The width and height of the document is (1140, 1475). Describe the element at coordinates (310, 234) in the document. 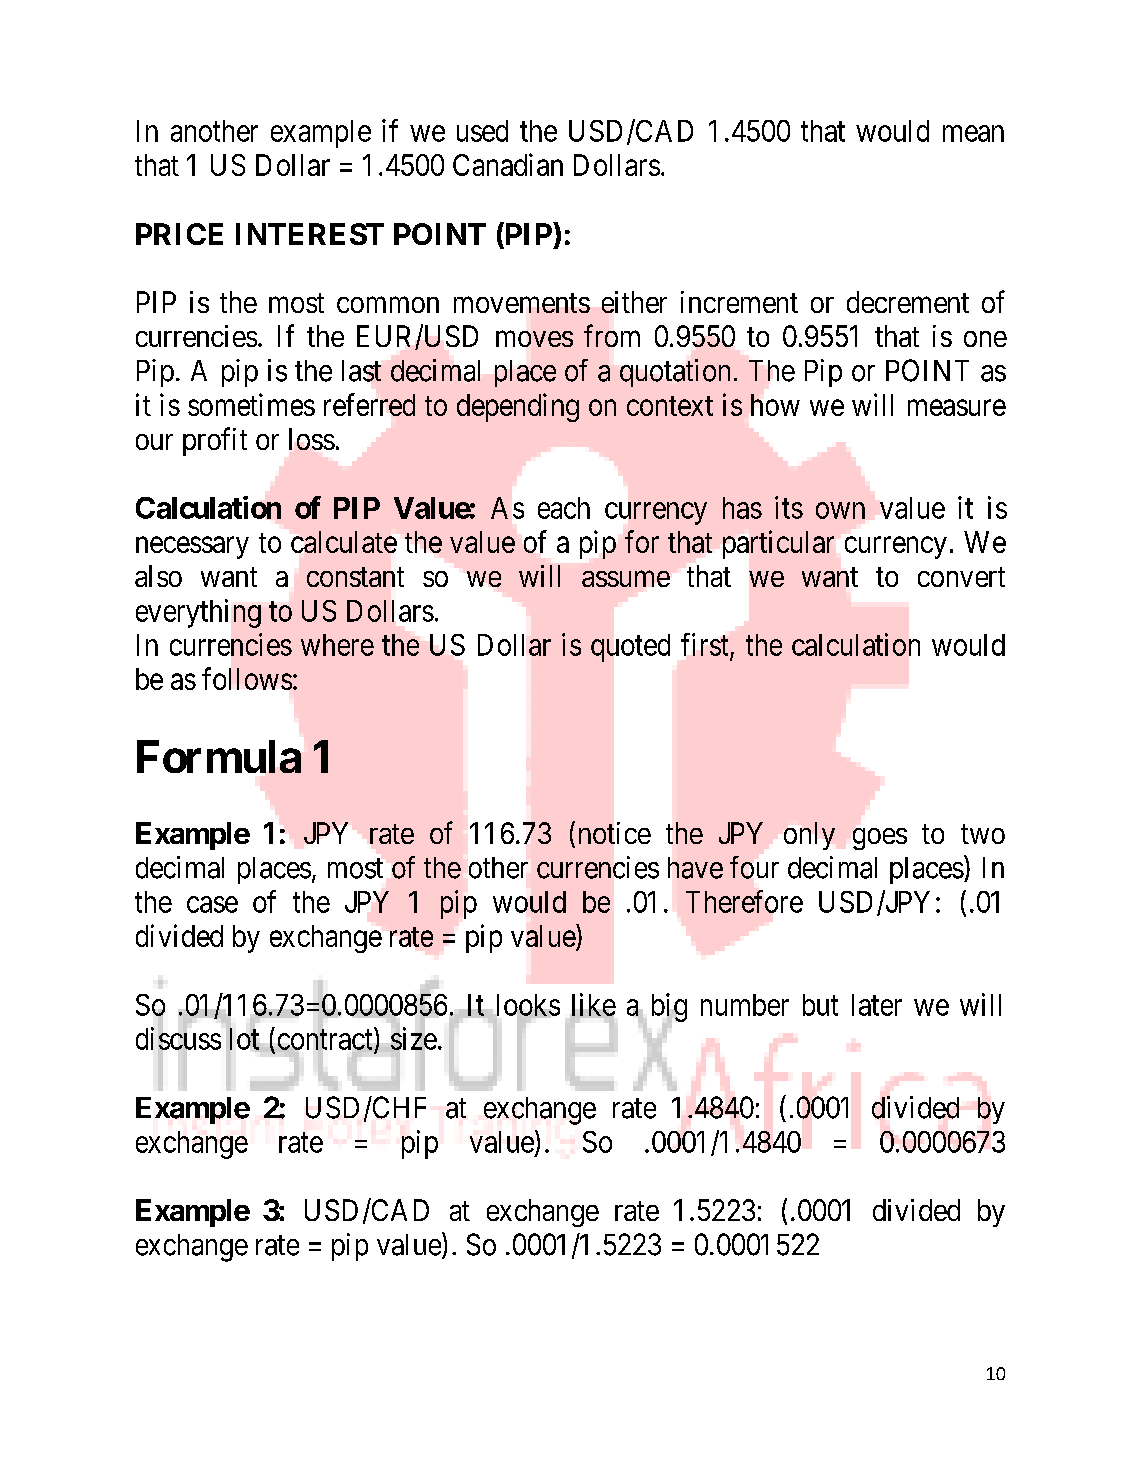

I see `INTEREST` at that location.
